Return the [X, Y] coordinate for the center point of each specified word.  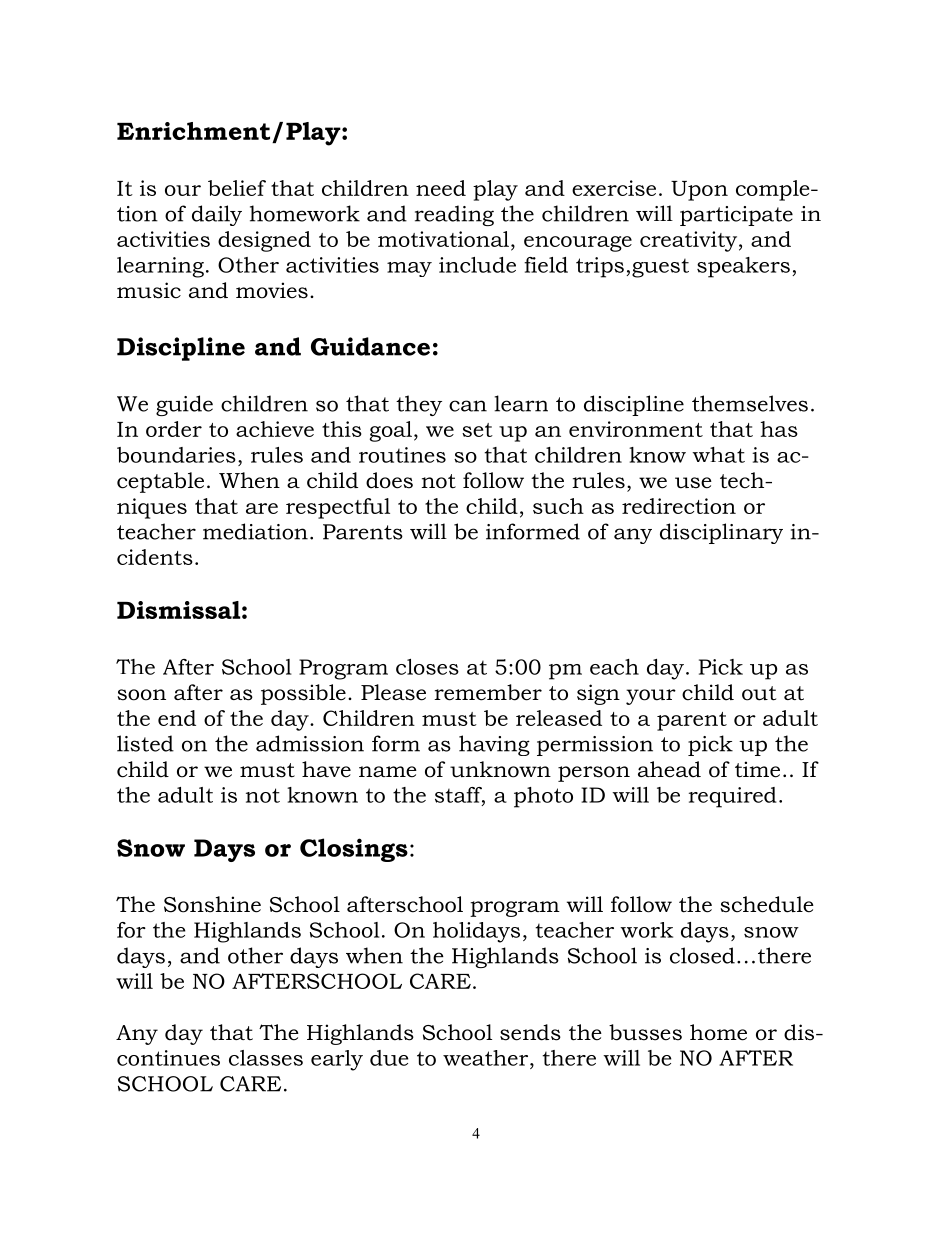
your [651, 697]
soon [141, 695]
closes [427, 667]
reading [454, 215]
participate [736, 216]
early [337, 1060]
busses [645, 1032]
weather [487, 1058]
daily [217, 215]
